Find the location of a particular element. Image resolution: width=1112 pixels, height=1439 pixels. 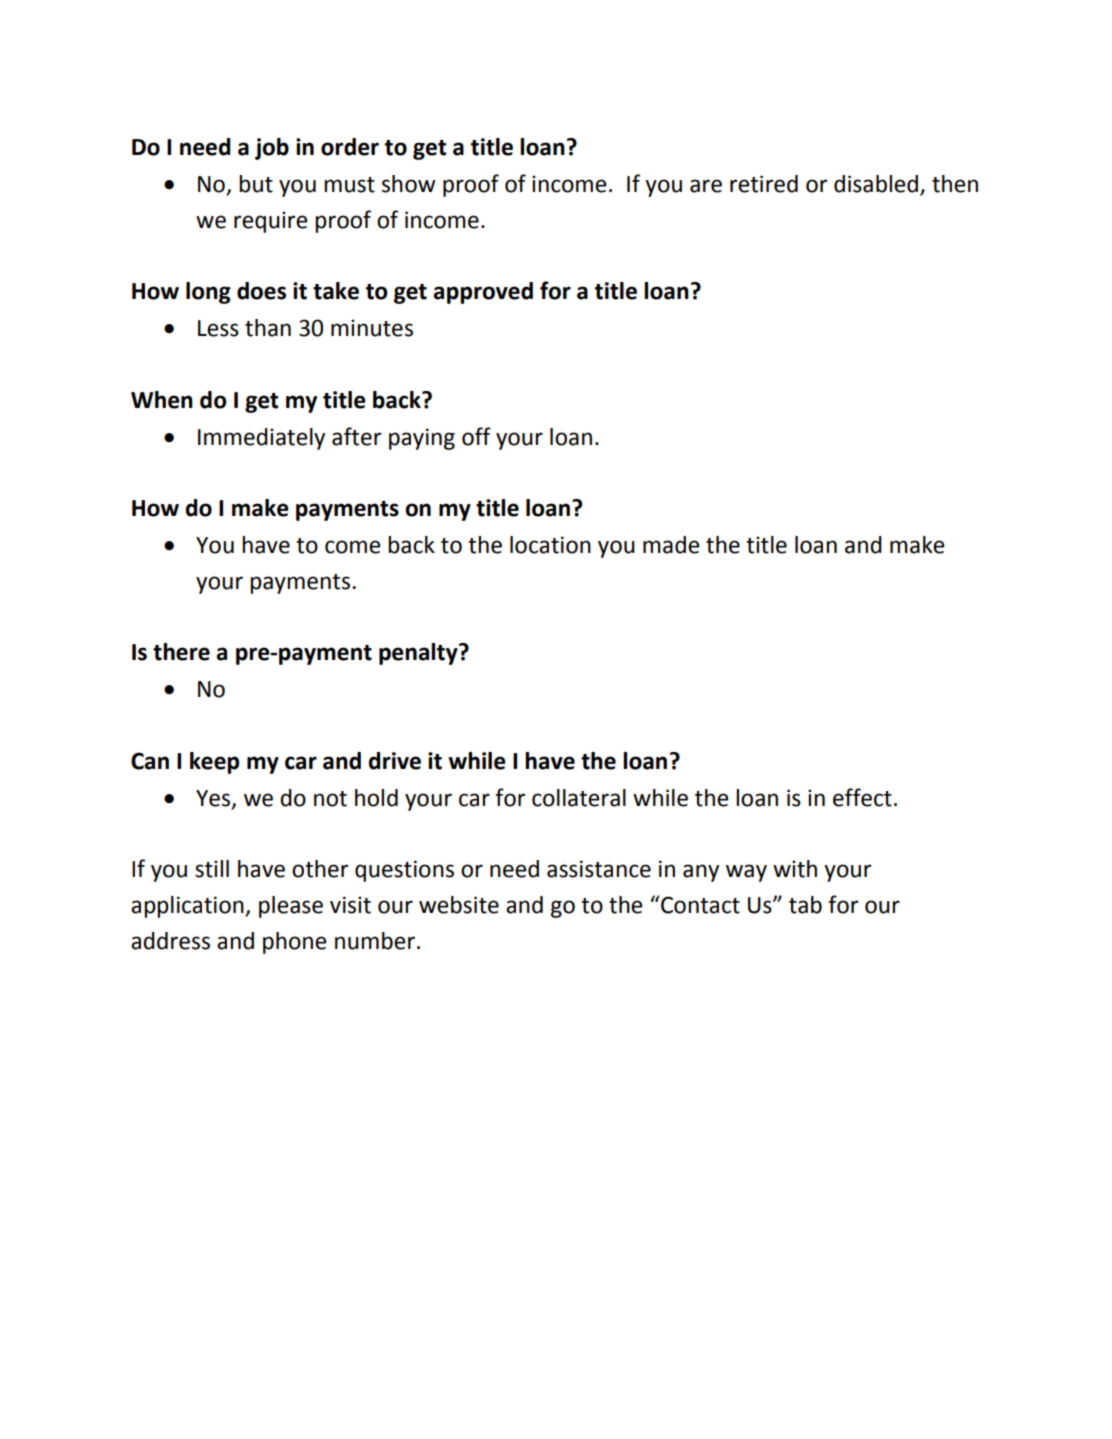

please is located at coordinates (291, 907).
